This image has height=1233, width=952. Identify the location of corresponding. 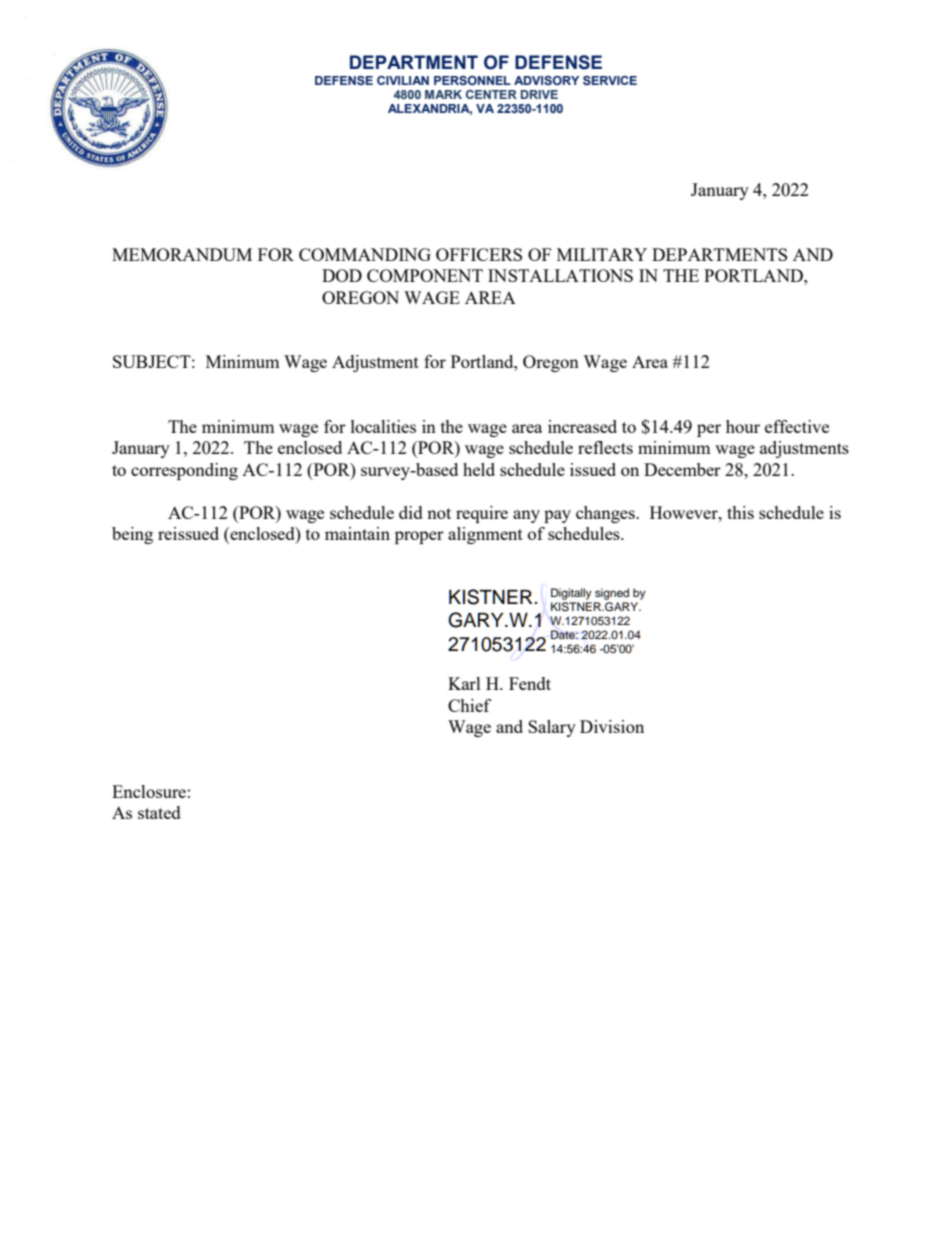
(184, 471).
